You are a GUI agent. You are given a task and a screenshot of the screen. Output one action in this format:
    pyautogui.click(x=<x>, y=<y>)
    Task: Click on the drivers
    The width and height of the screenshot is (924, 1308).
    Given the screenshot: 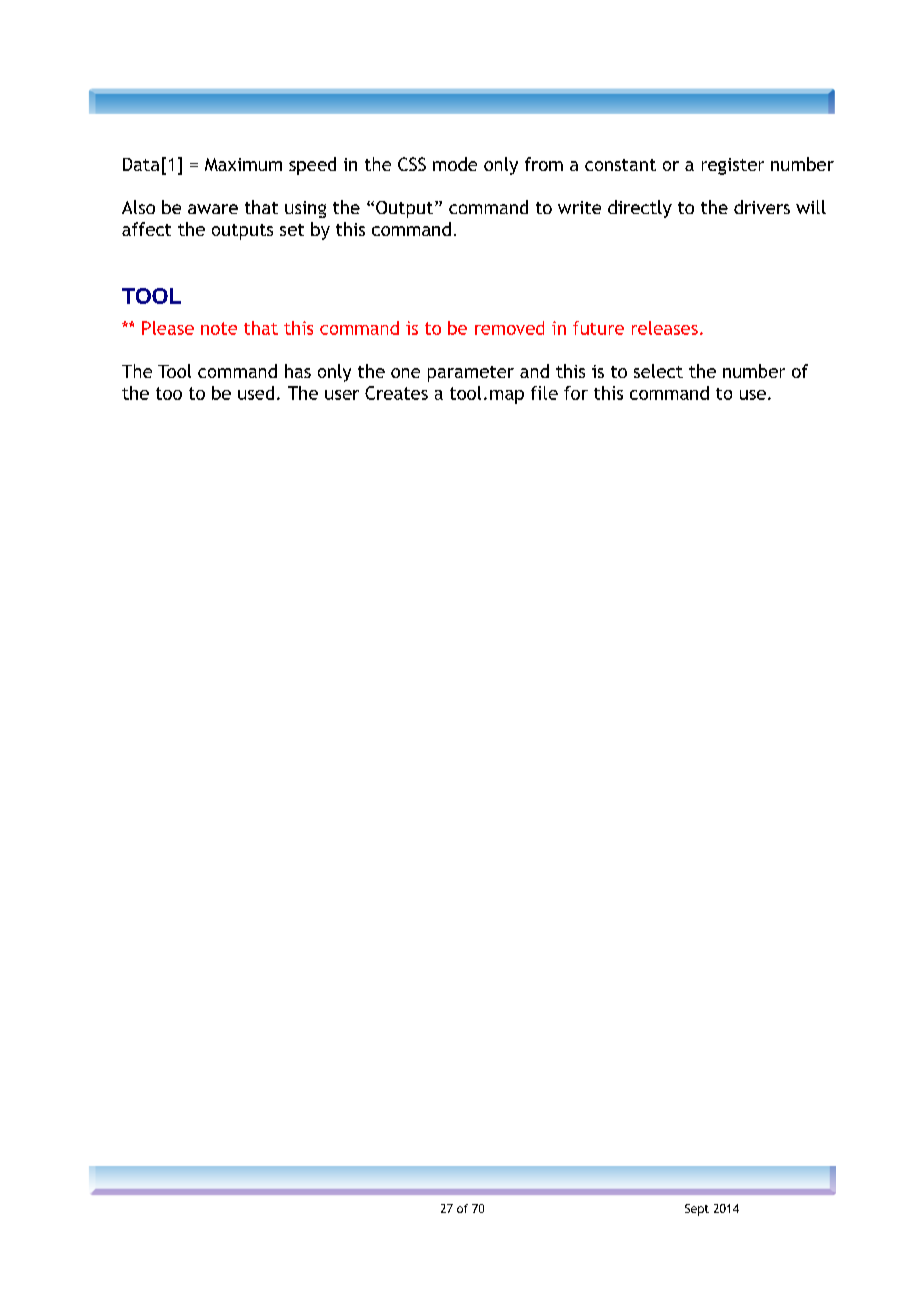 What is the action you would take?
    pyautogui.click(x=762, y=207)
